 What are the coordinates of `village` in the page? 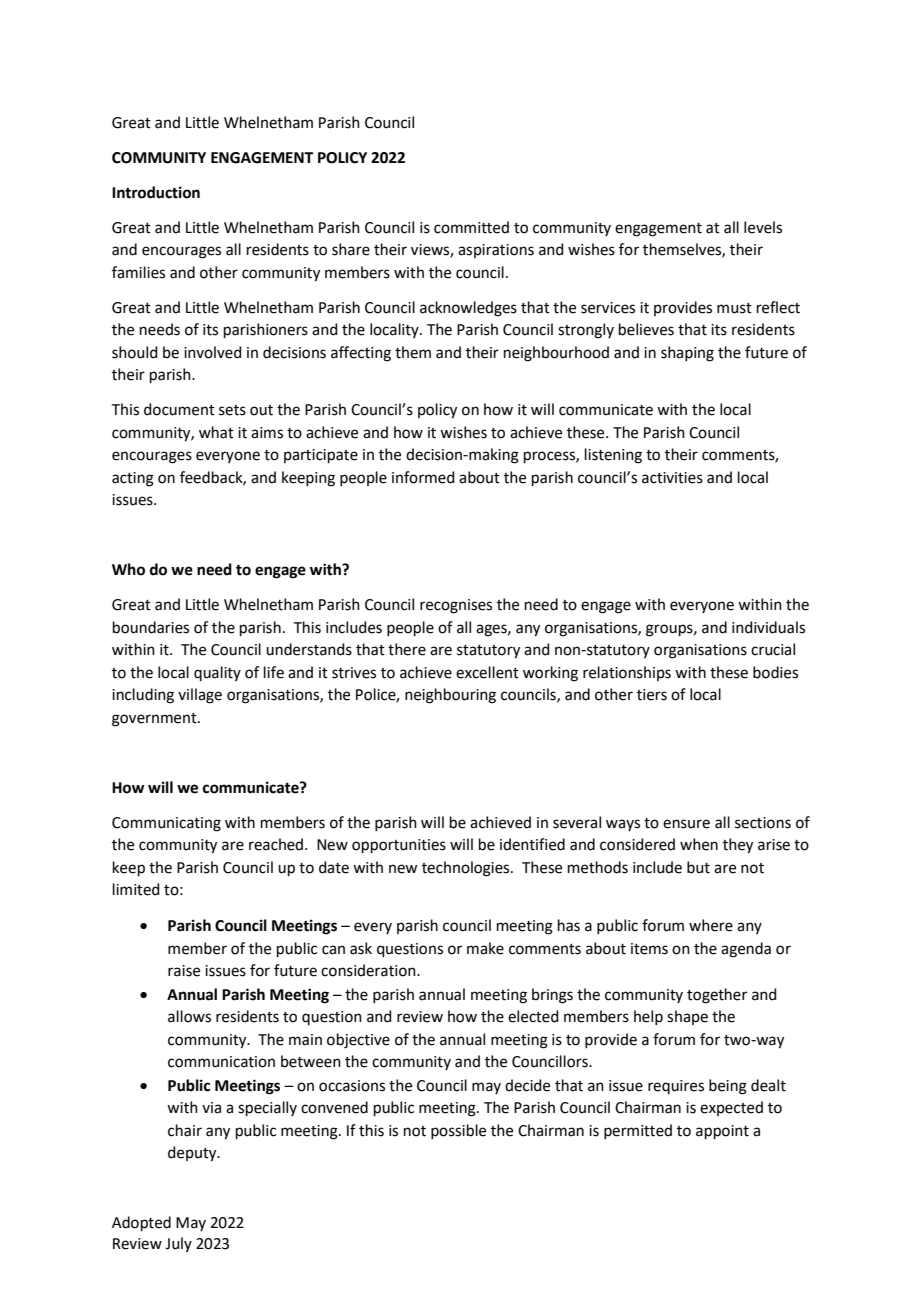 It's located at (200, 696).
